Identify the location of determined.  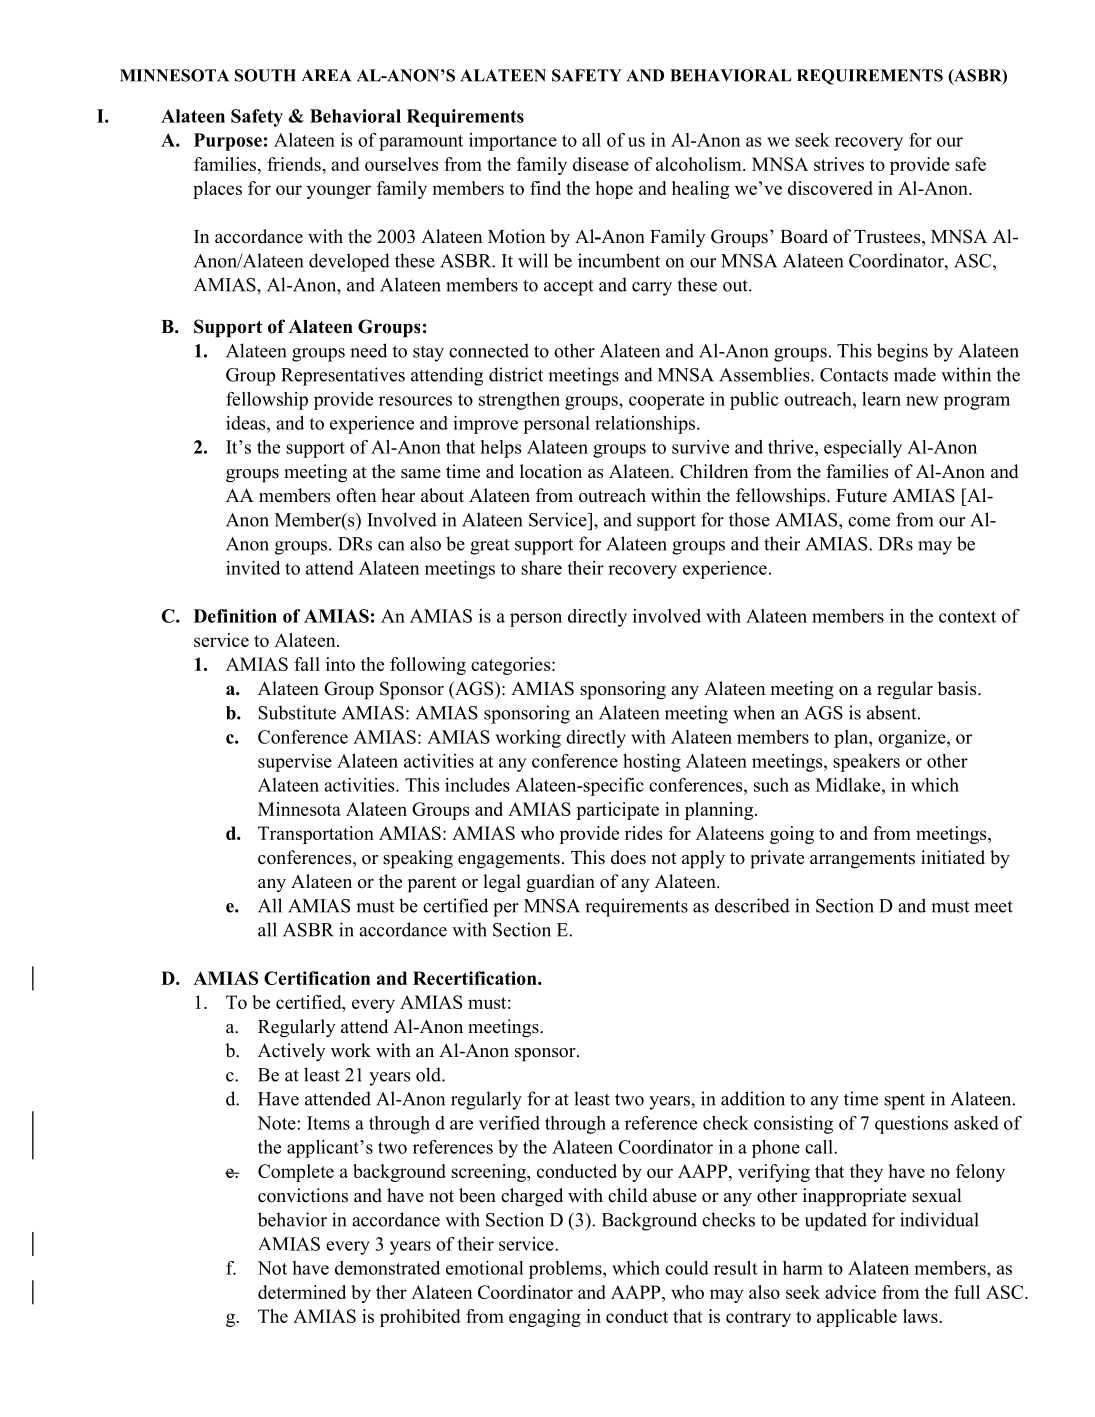
(302, 1292).
